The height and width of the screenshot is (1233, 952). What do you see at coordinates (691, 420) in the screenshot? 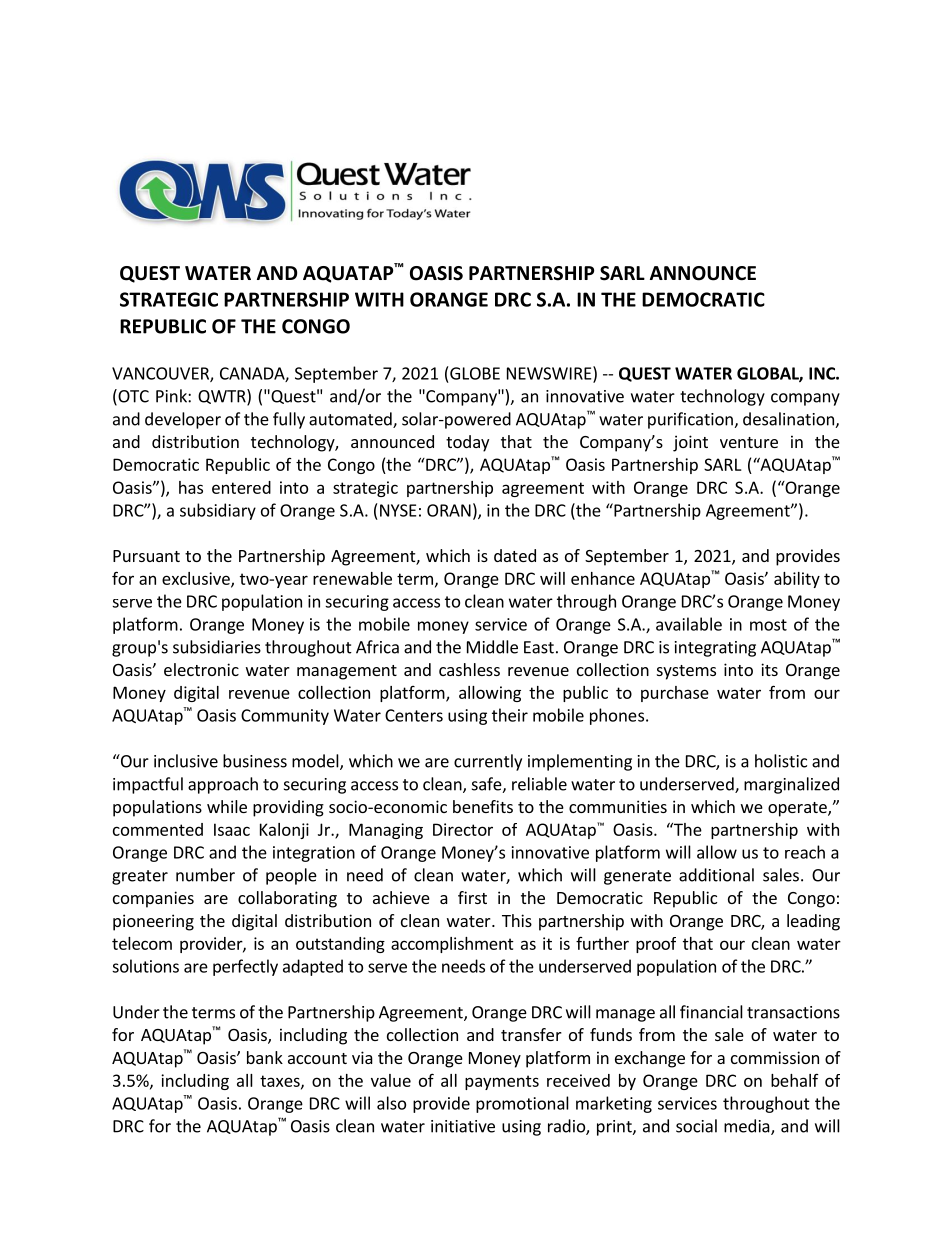
I see `purification` at bounding box center [691, 420].
